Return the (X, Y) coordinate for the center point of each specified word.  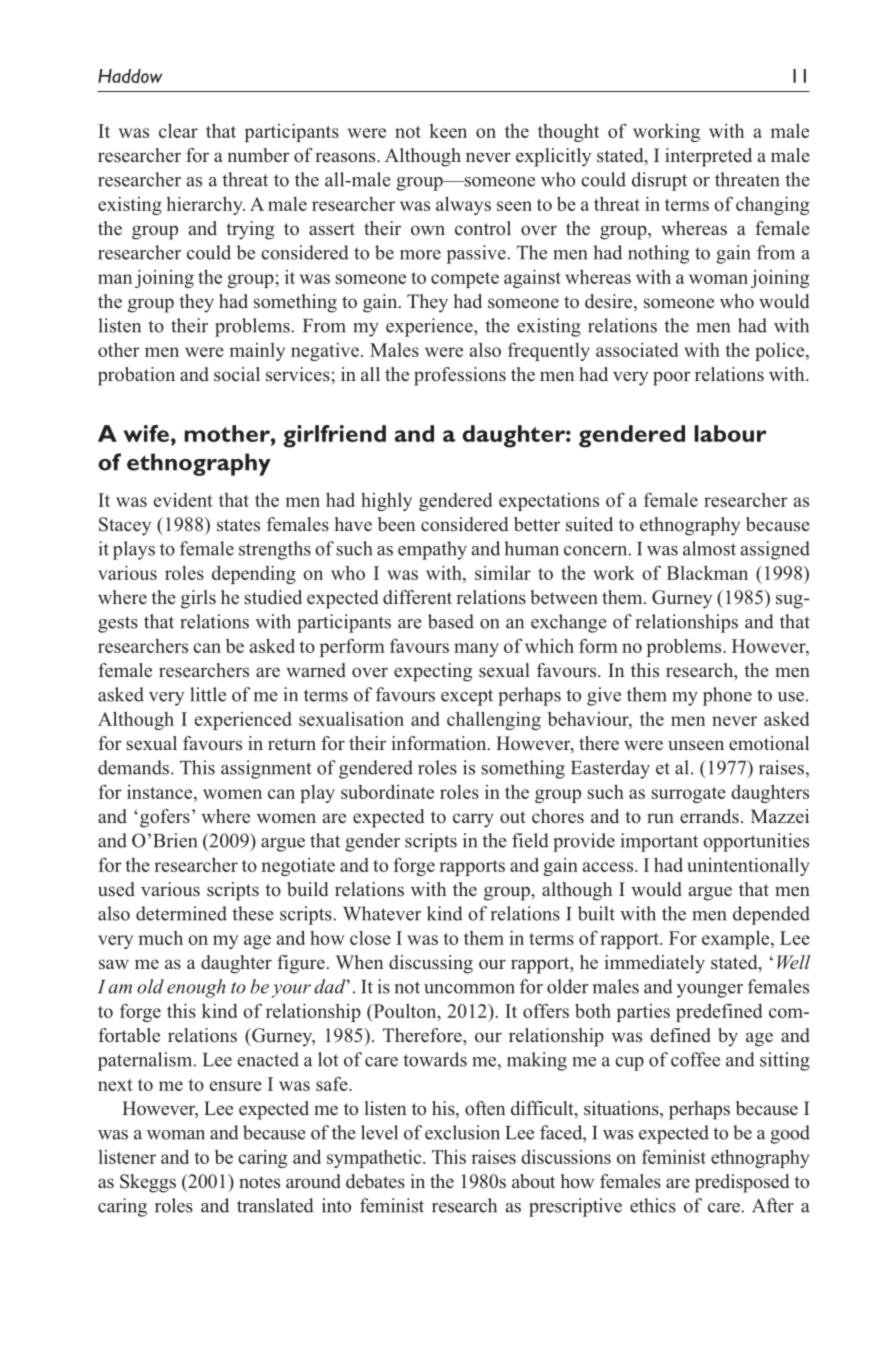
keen (448, 131)
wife (146, 433)
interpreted (708, 157)
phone (727, 696)
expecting (433, 672)
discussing (431, 964)
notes (259, 1182)
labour (730, 433)
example (737, 939)
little (208, 694)
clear (178, 130)
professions (460, 376)
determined (181, 913)
